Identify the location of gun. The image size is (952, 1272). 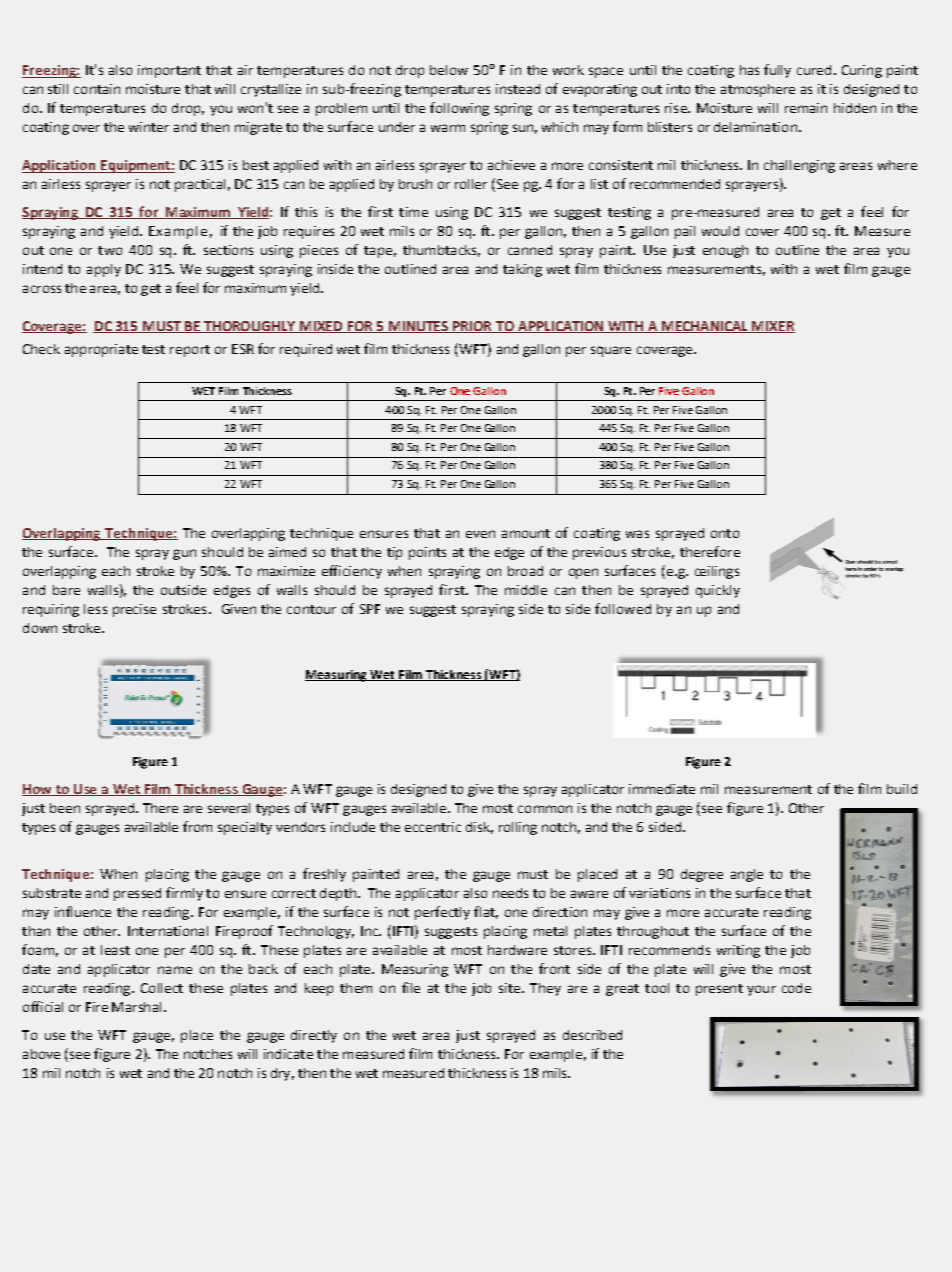
(184, 554).
